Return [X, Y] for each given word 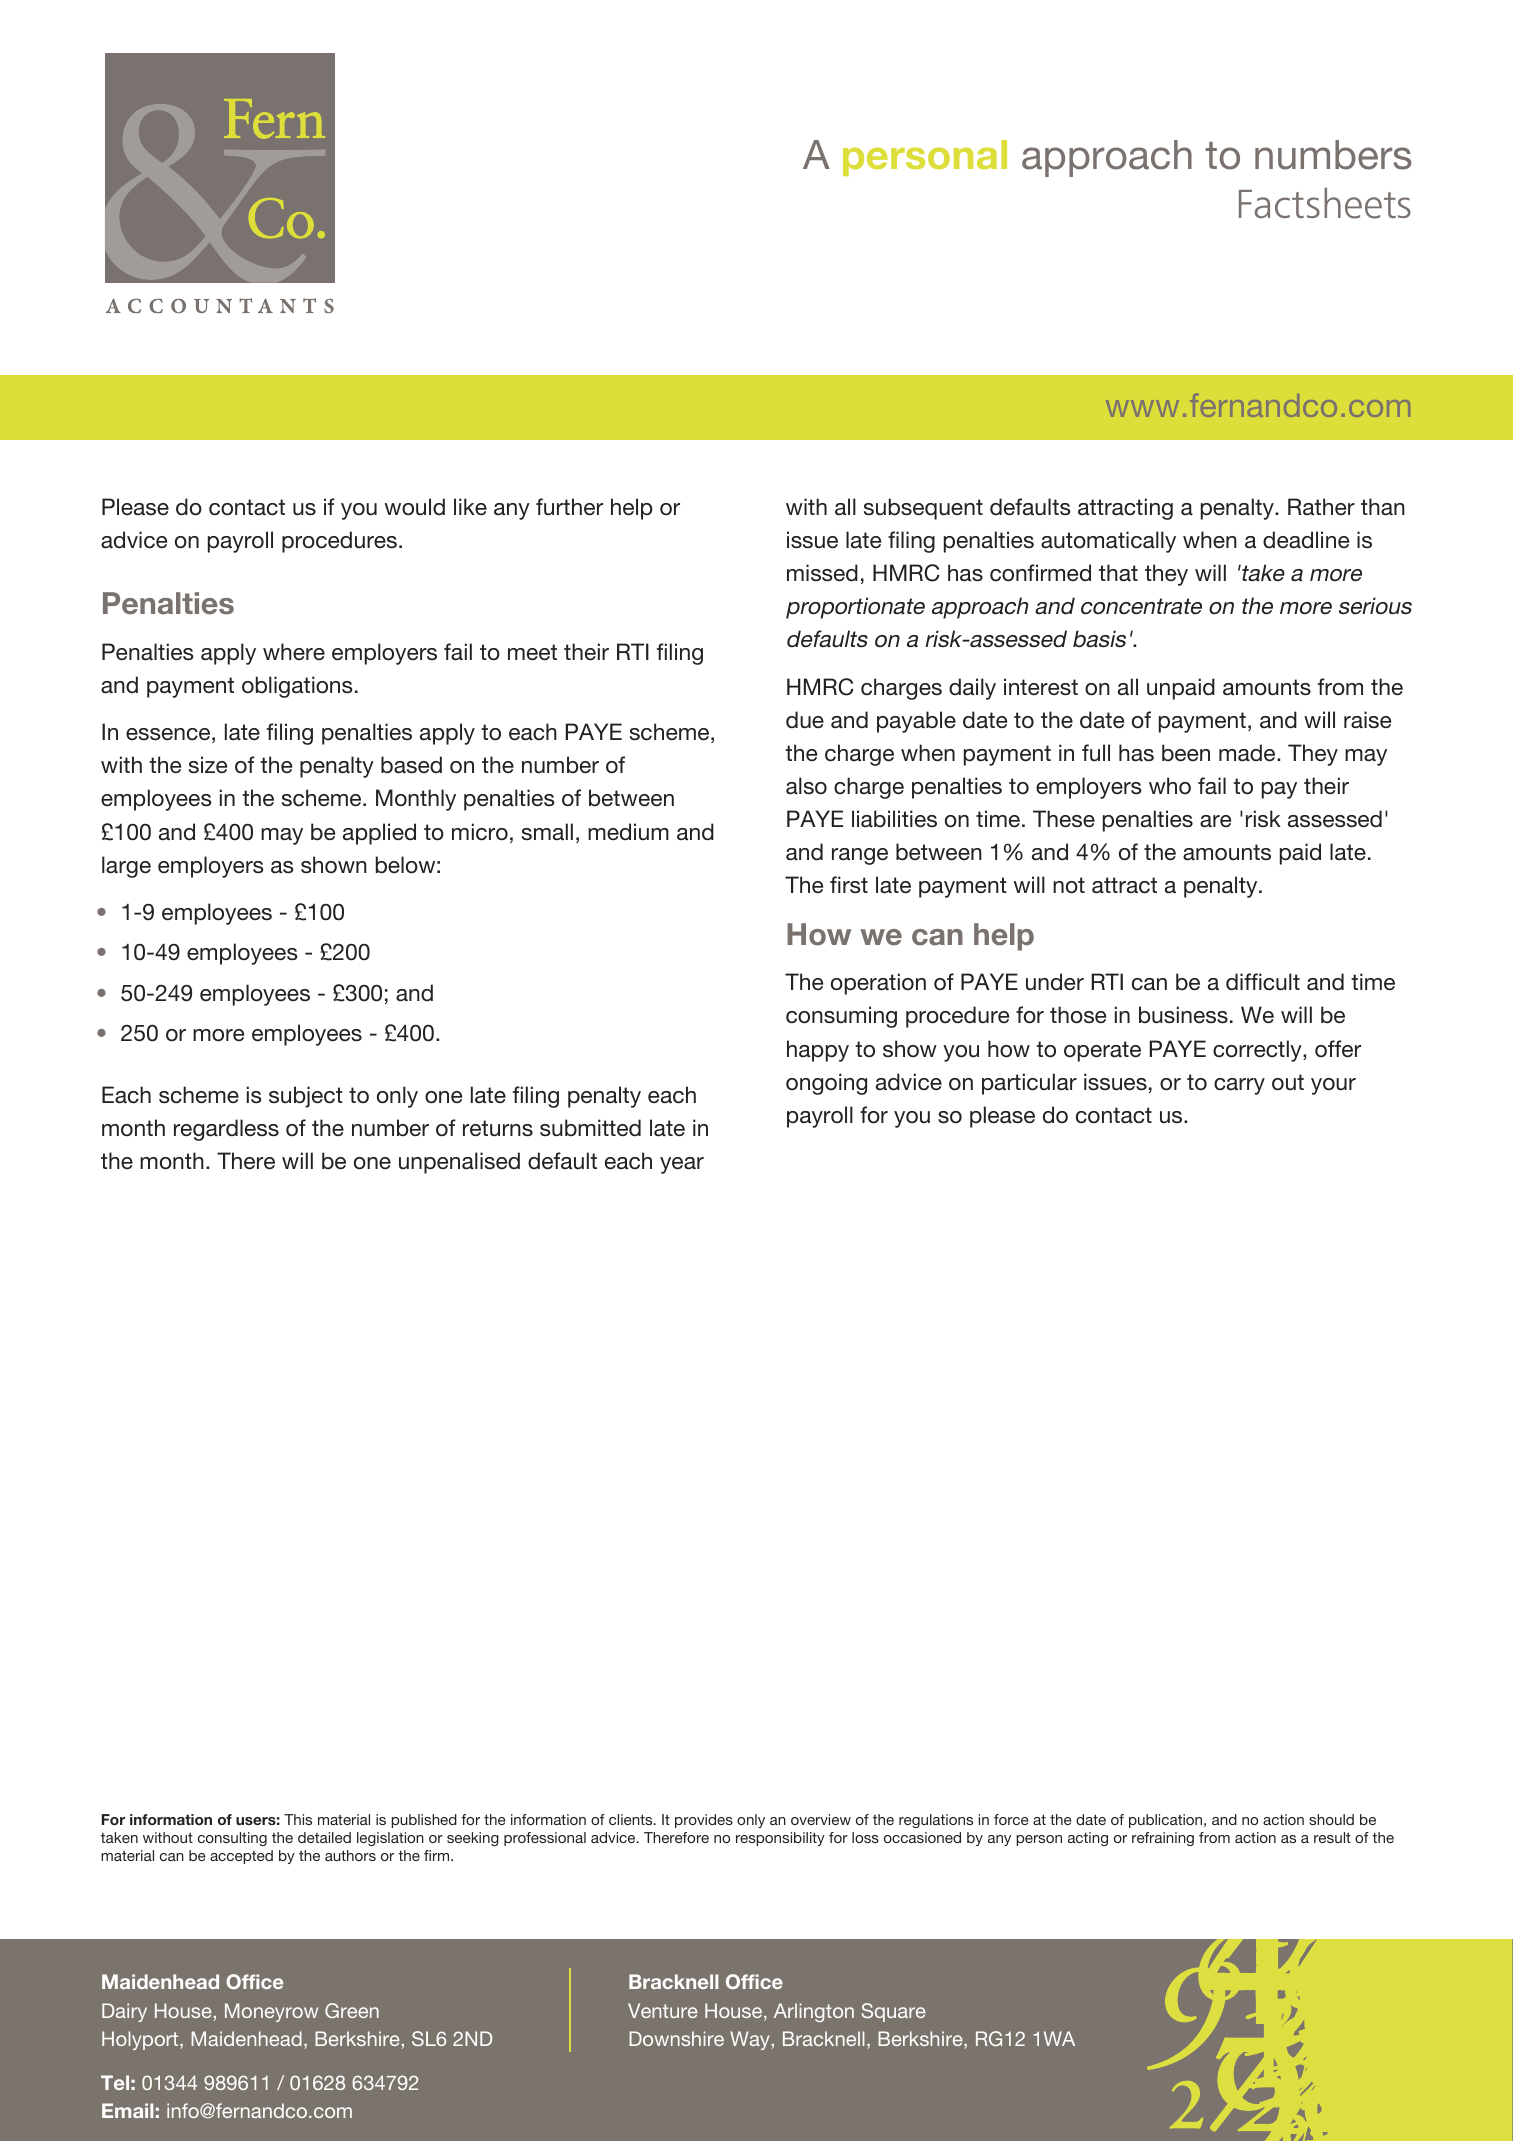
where [294, 651]
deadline [1306, 540]
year [682, 1165]
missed [822, 573]
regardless [226, 1130]
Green [352, 2010]
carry [1239, 1086]
